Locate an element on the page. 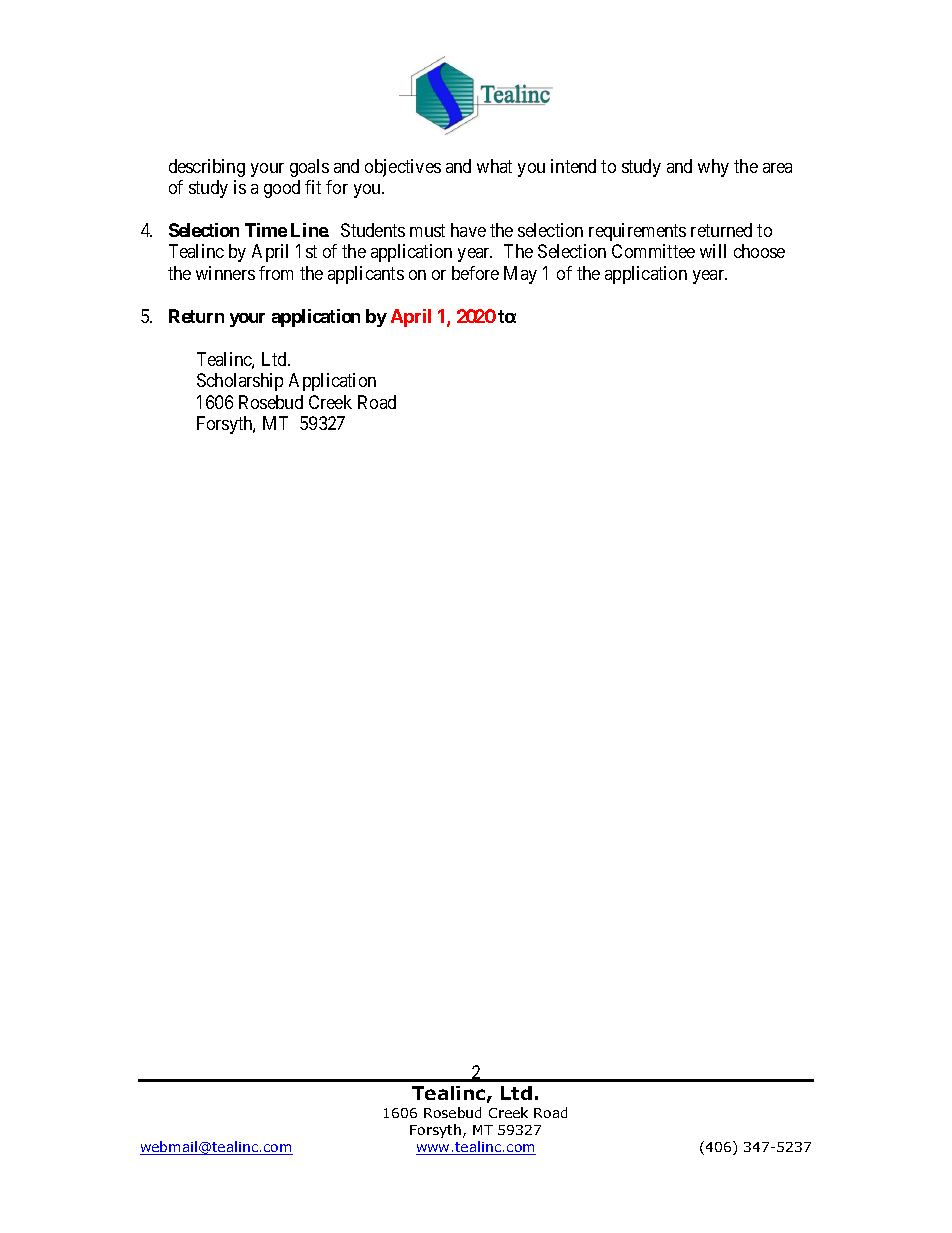 This image has width=952, height=1233. May is located at coordinates (520, 275).
